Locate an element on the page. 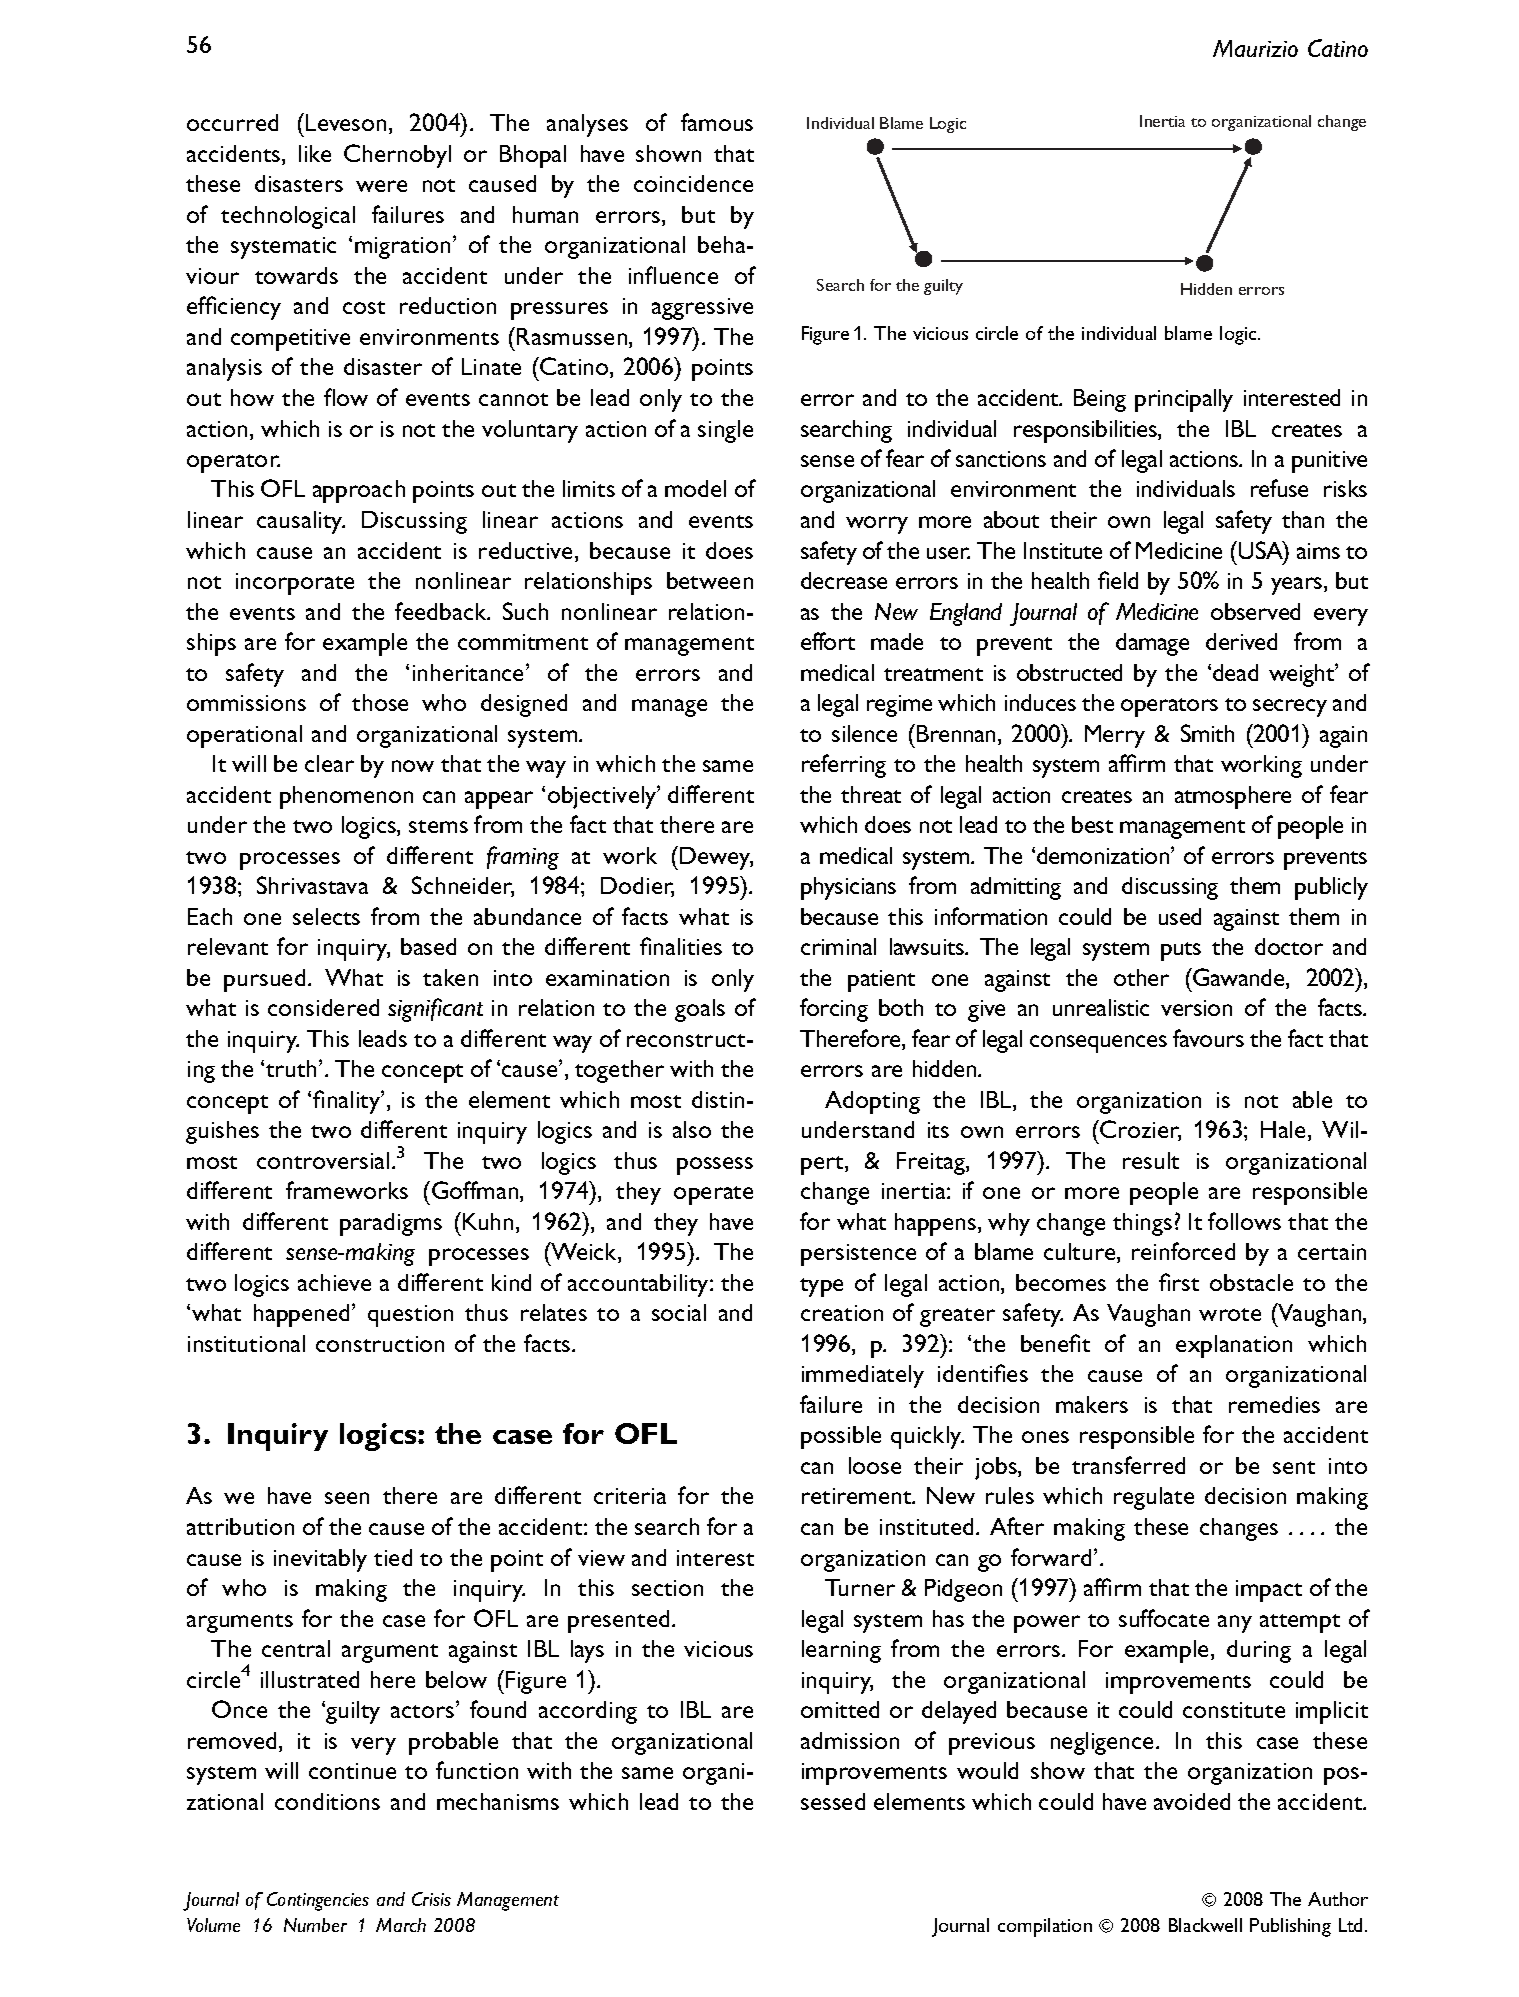  Contingencies is located at coordinates (318, 1901).
